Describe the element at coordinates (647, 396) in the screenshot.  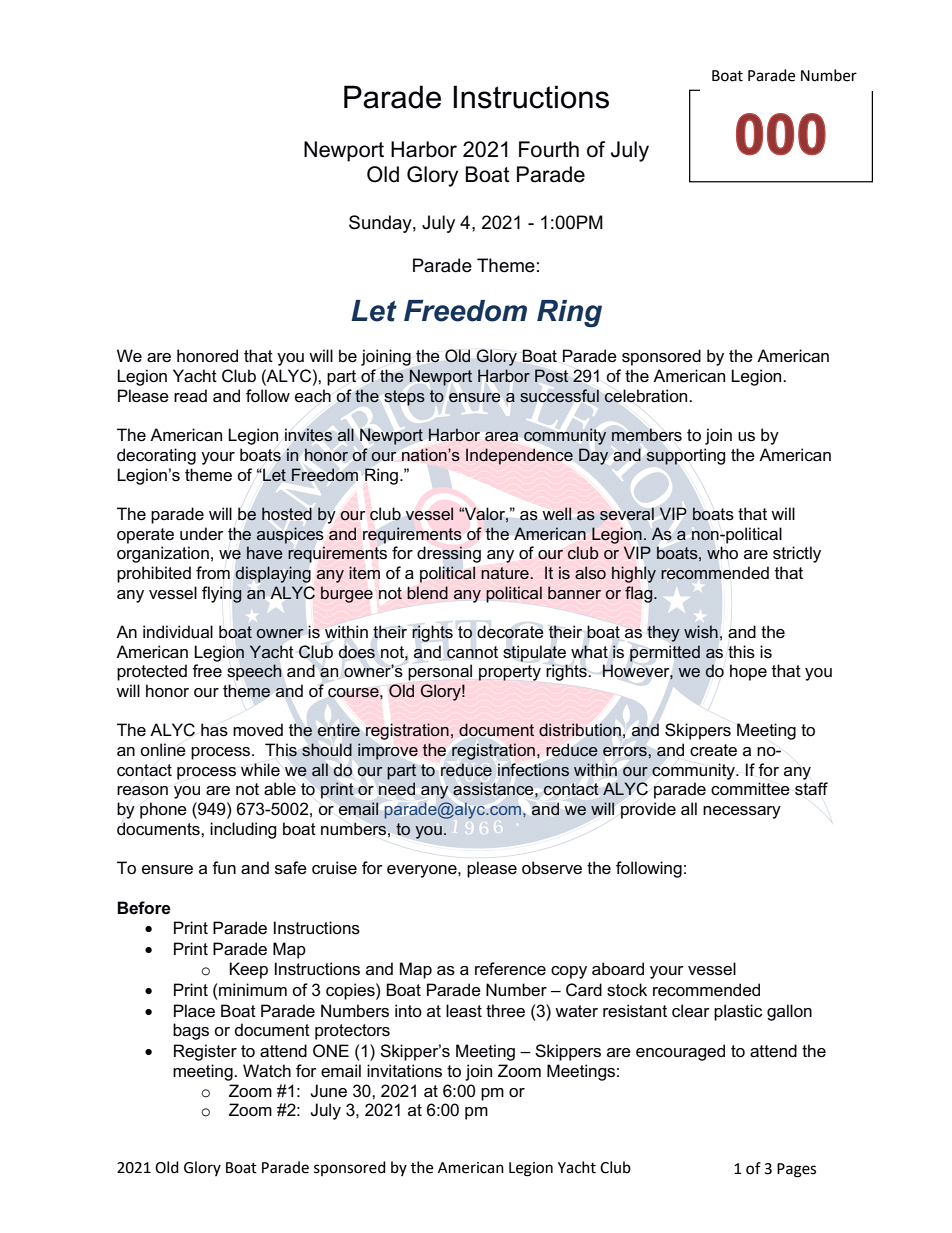
I see `celebration` at that location.
